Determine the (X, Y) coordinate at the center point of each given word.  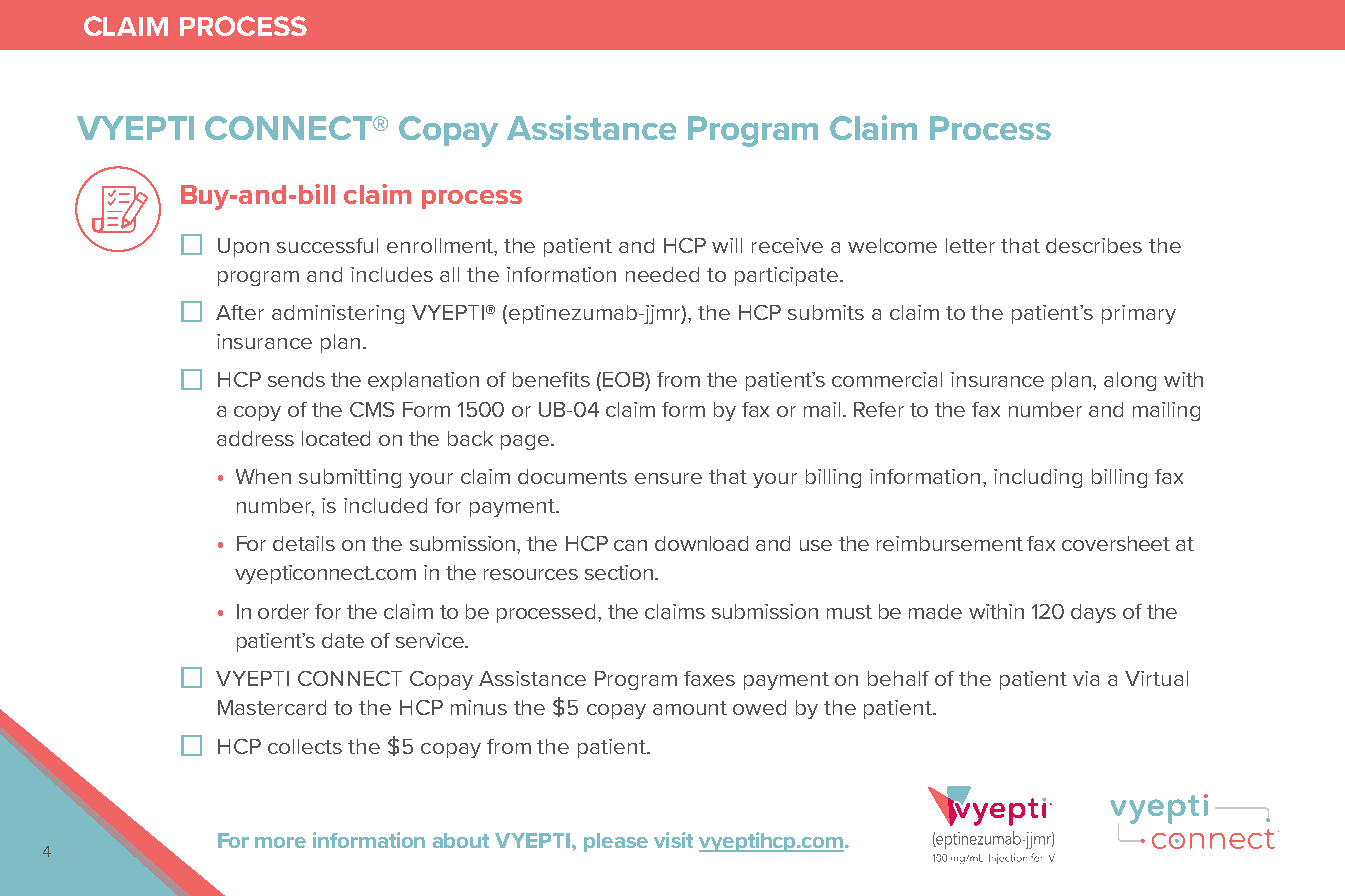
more (280, 842)
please (616, 842)
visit (673, 840)
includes (392, 274)
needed (662, 274)
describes (1094, 245)
